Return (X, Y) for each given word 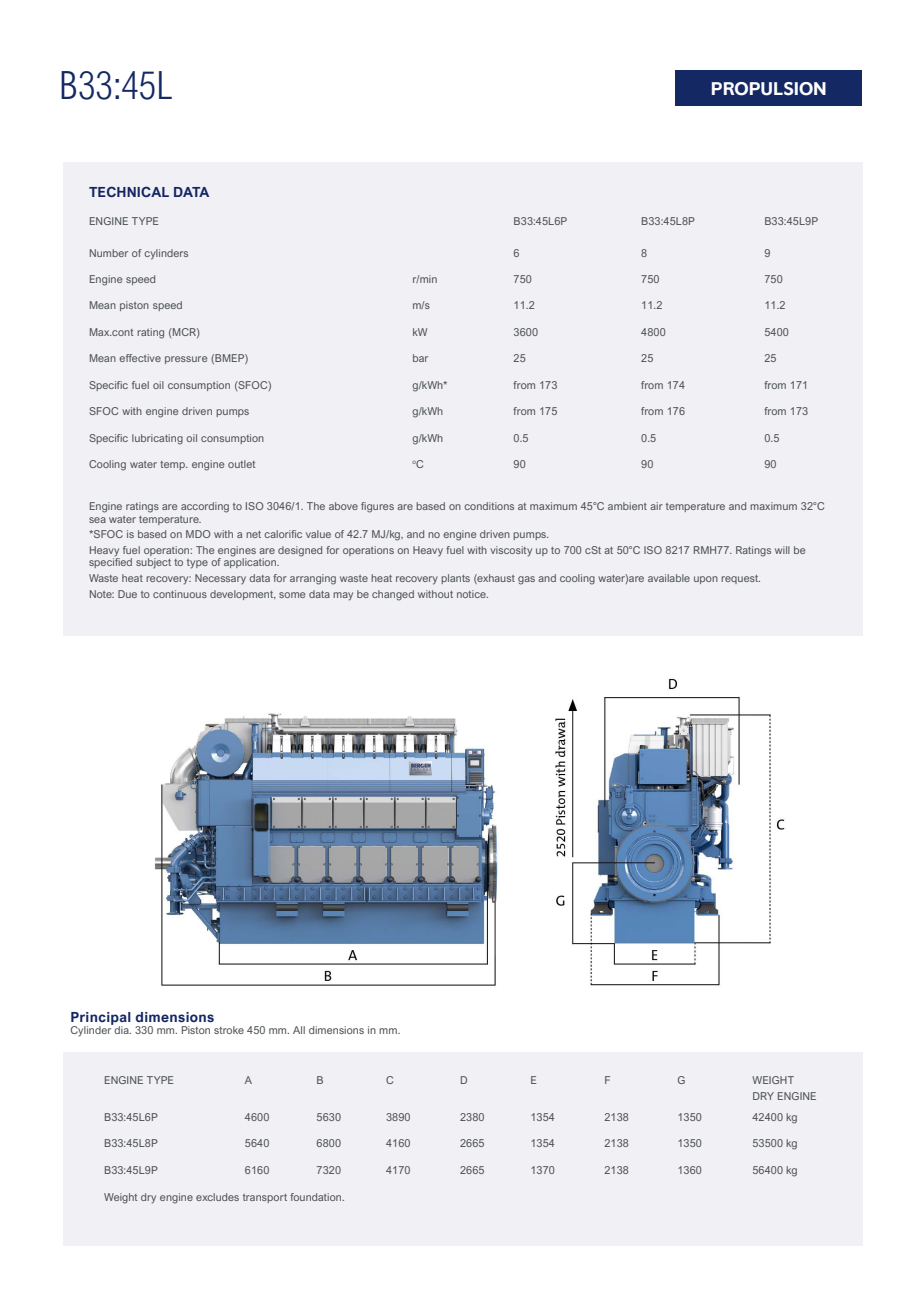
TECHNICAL (129, 191)
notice (472, 594)
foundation (317, 1197)
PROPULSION (769, 89)
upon (706, 580)
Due (127, 594)
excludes (217, 1197)
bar (420, 358)
